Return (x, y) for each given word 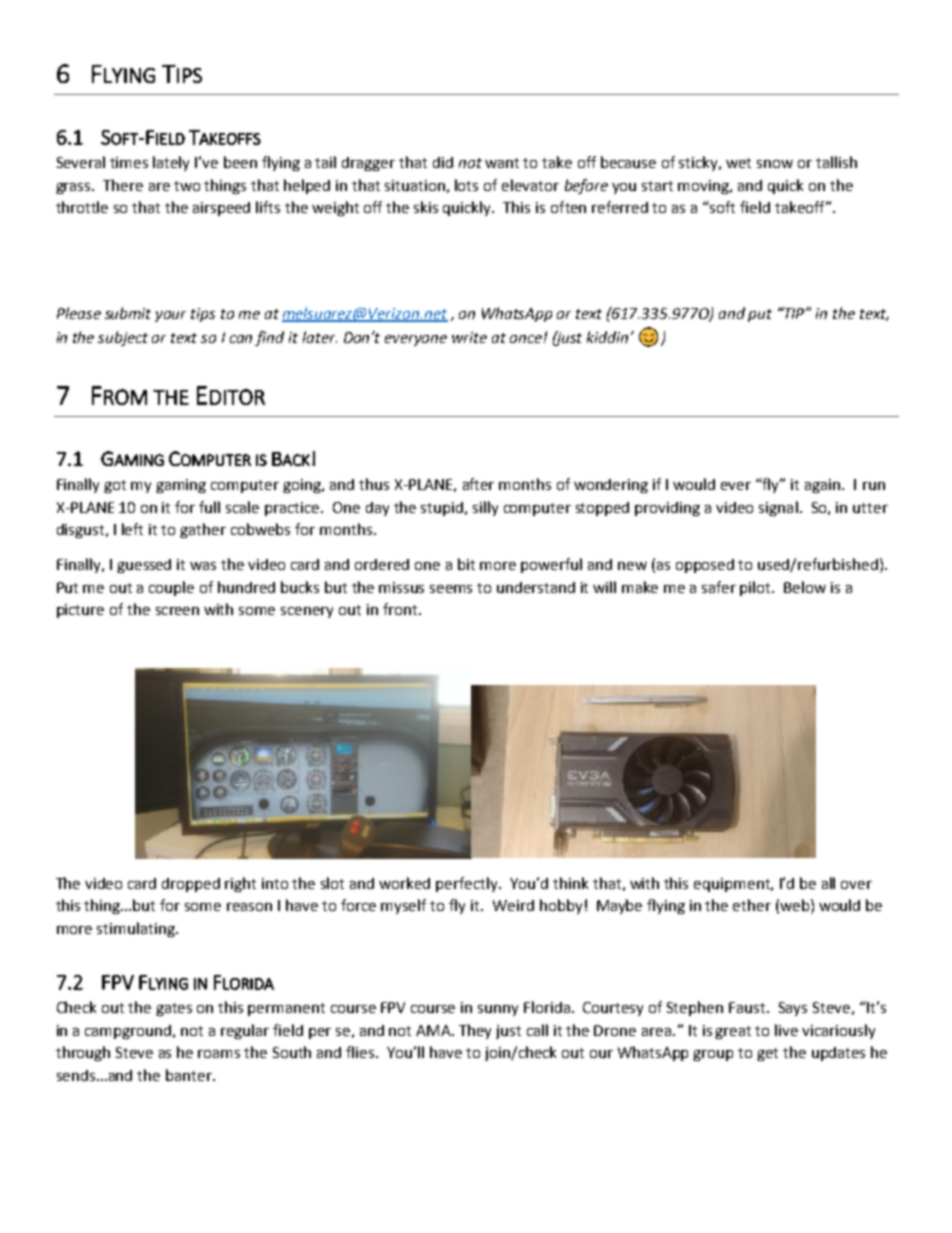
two (187, 186)
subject (123, 338)
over (856, 885)
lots (466, 185)
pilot (757, 588)
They (475, 1031)
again (824, 486)
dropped (191, 885)
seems (451, 589)
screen (177, 611)
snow (775, 164)
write (469, 337)
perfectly (468, 884)
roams (219, 1054)
